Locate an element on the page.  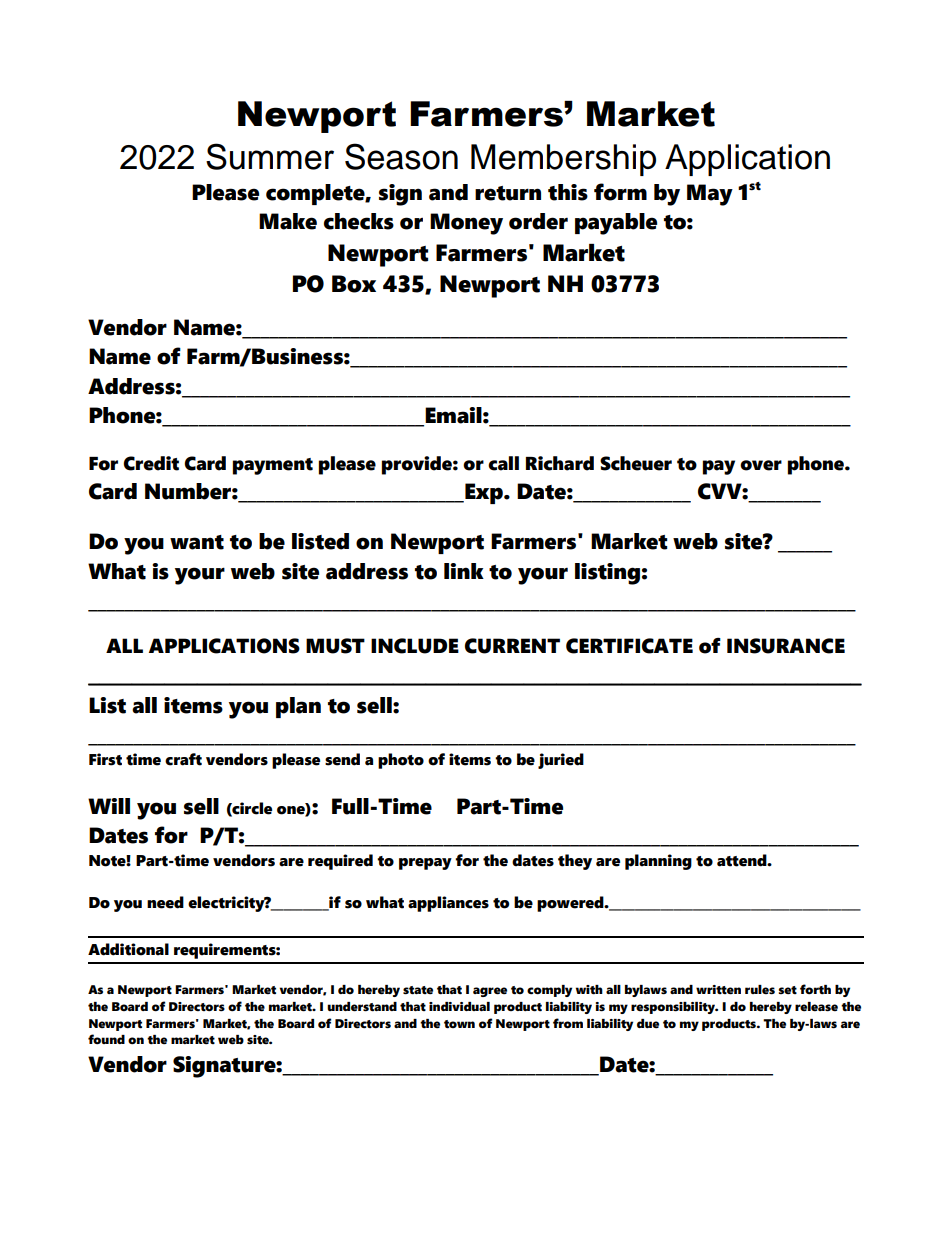
over is located at coordinates (761, 465).
